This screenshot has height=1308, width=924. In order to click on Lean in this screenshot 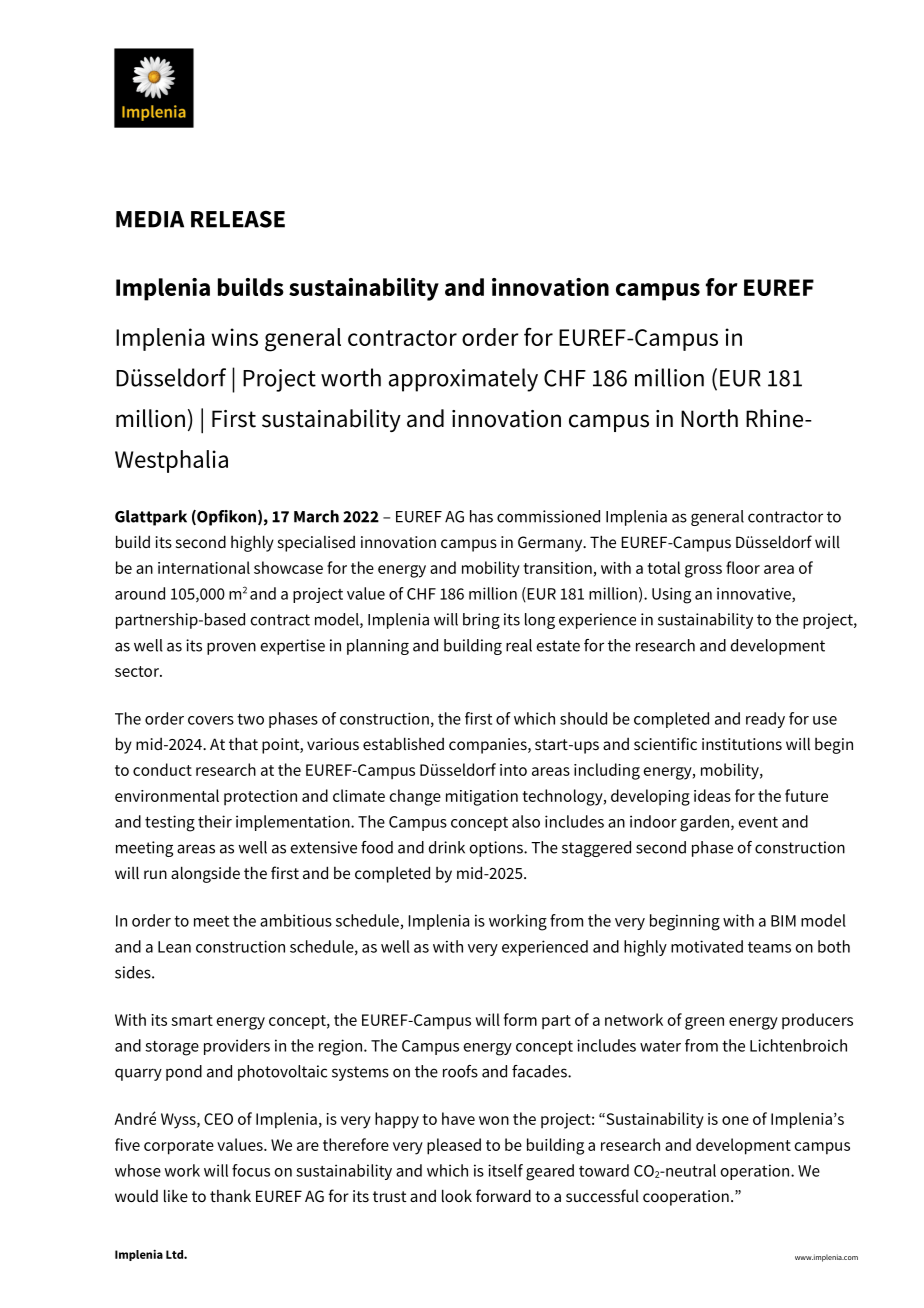, I will do `click(174, 947)`.
